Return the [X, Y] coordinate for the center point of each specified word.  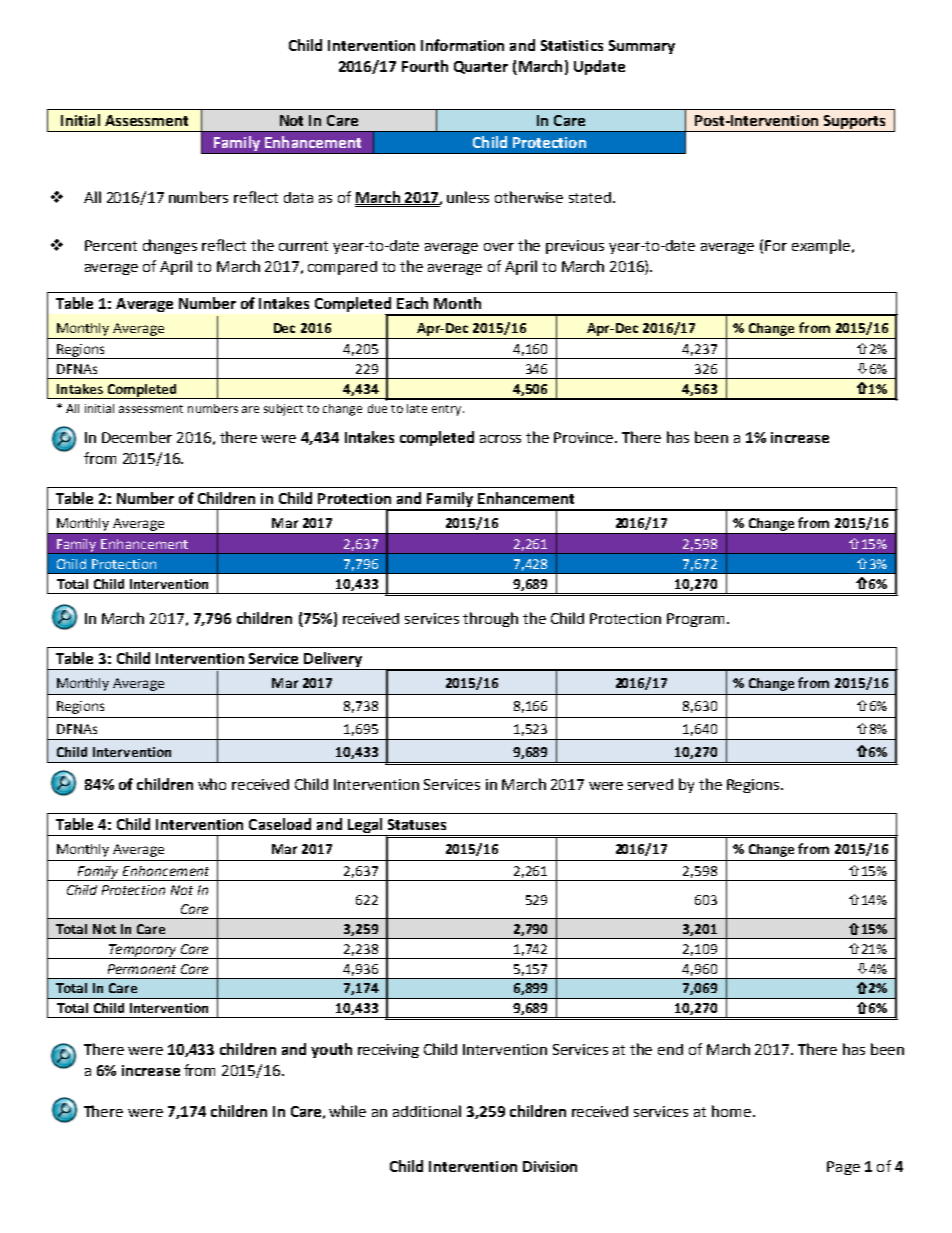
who [212, 784]
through [490, 619]
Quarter [481, 67]
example [821, 246]
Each [412, 303]
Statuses [417, 824]
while [347, 1111]
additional [427, 1111]
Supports [854, 123]
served [650, 784]
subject [283, 410]
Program [697, 620]
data [298, 197]
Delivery [333, 661]
